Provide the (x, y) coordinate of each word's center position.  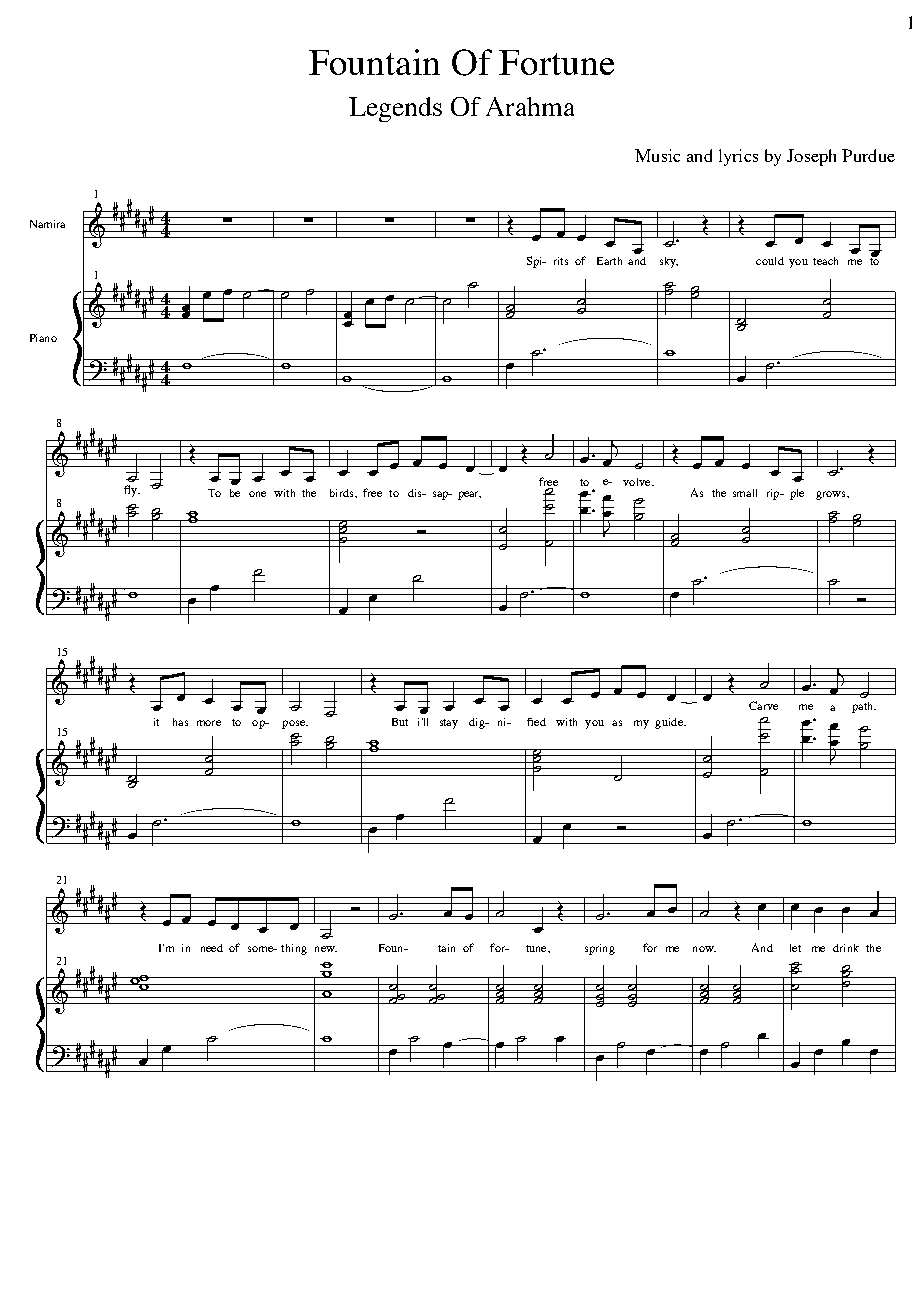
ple (797, 494)
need (212, 948)
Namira (47, 224)
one (257, 494)
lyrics (738, 157)
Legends (395, 109)
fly (131, 491)
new (326, 949)
